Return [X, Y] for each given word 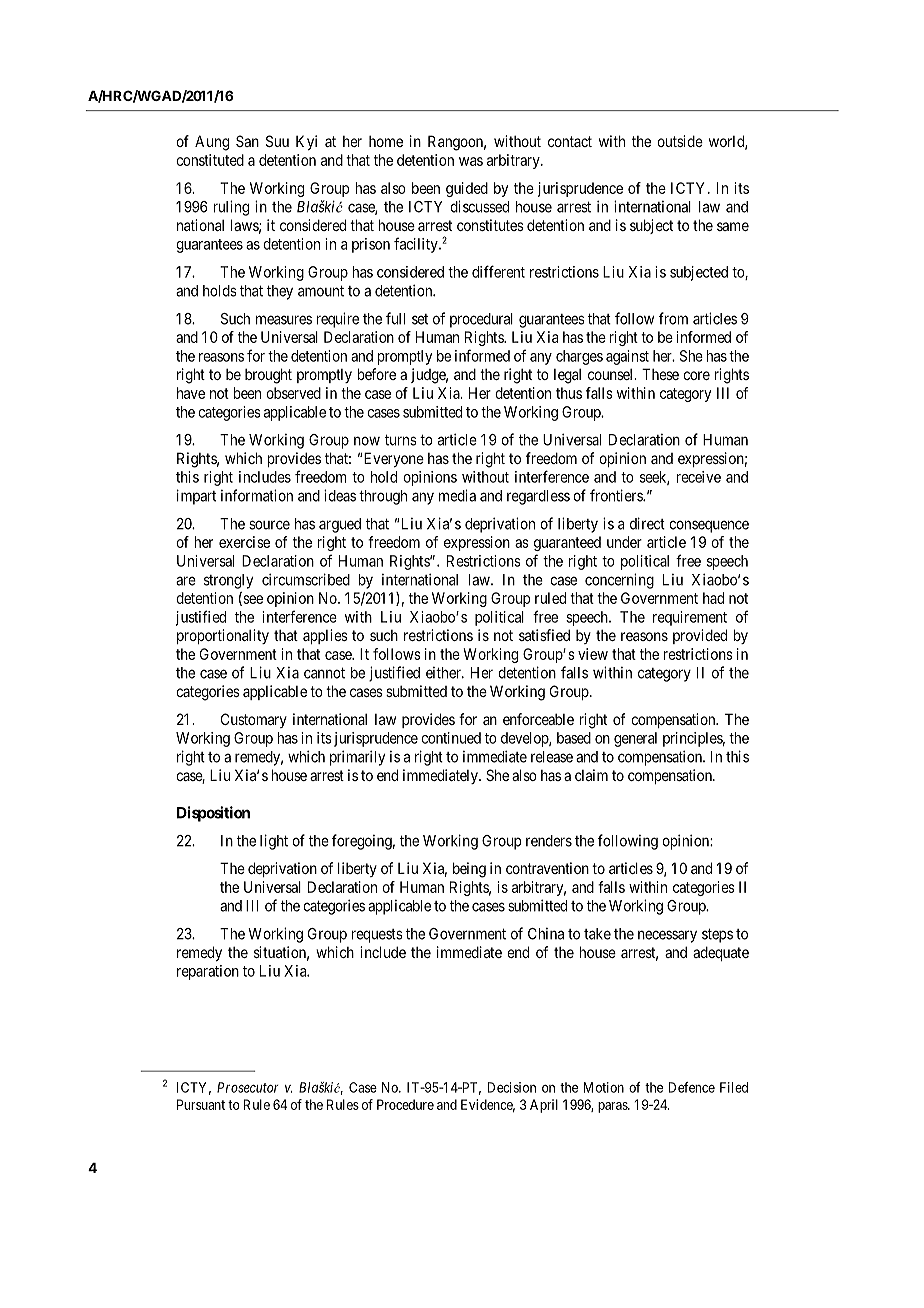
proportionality [223, 636]
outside [680, 141]
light [274, 842]
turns [401, 440]
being [469, 870]
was [471, 161]
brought [268, 376]
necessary [667, 936]
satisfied [544, 635]
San [247, 141]
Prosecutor [248, 1087]
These [660, 374]
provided [700, 636]
